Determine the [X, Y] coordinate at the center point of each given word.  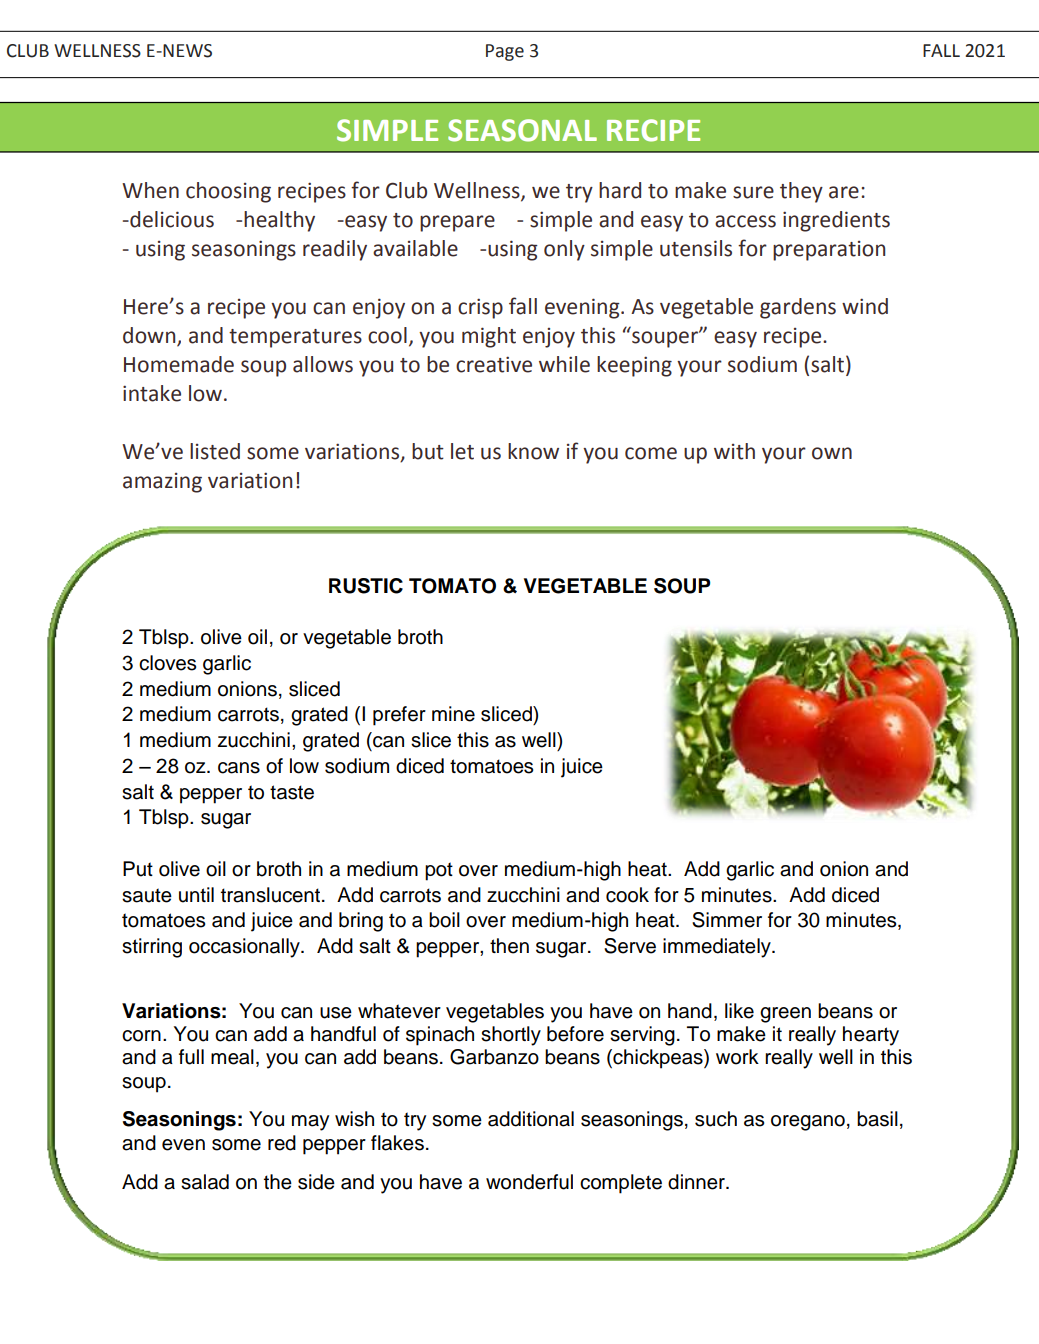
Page [505, 52]
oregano [808, 1123]
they [801, 192]
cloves [167, 663]
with [734, 451]
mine [453, 714]
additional [531, 1119]
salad [205, 1182]
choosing [228, 192]
